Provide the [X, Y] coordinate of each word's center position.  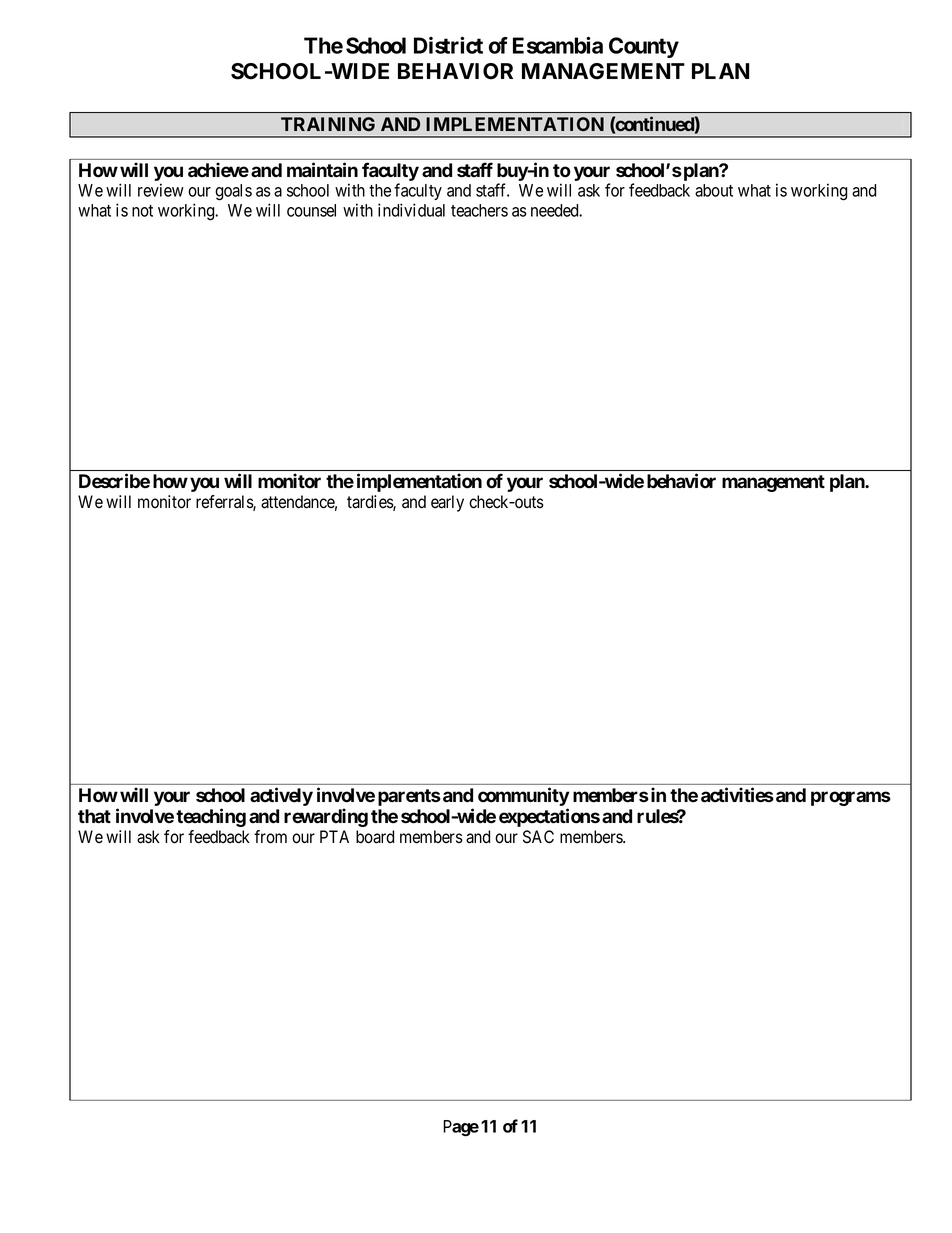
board [375, 837]
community [524, 796]
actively [281, 796]
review [161, 190]
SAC [538, 837]
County [644, 47]
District [448, 45]
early [447, 503]
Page [461, 1128]
